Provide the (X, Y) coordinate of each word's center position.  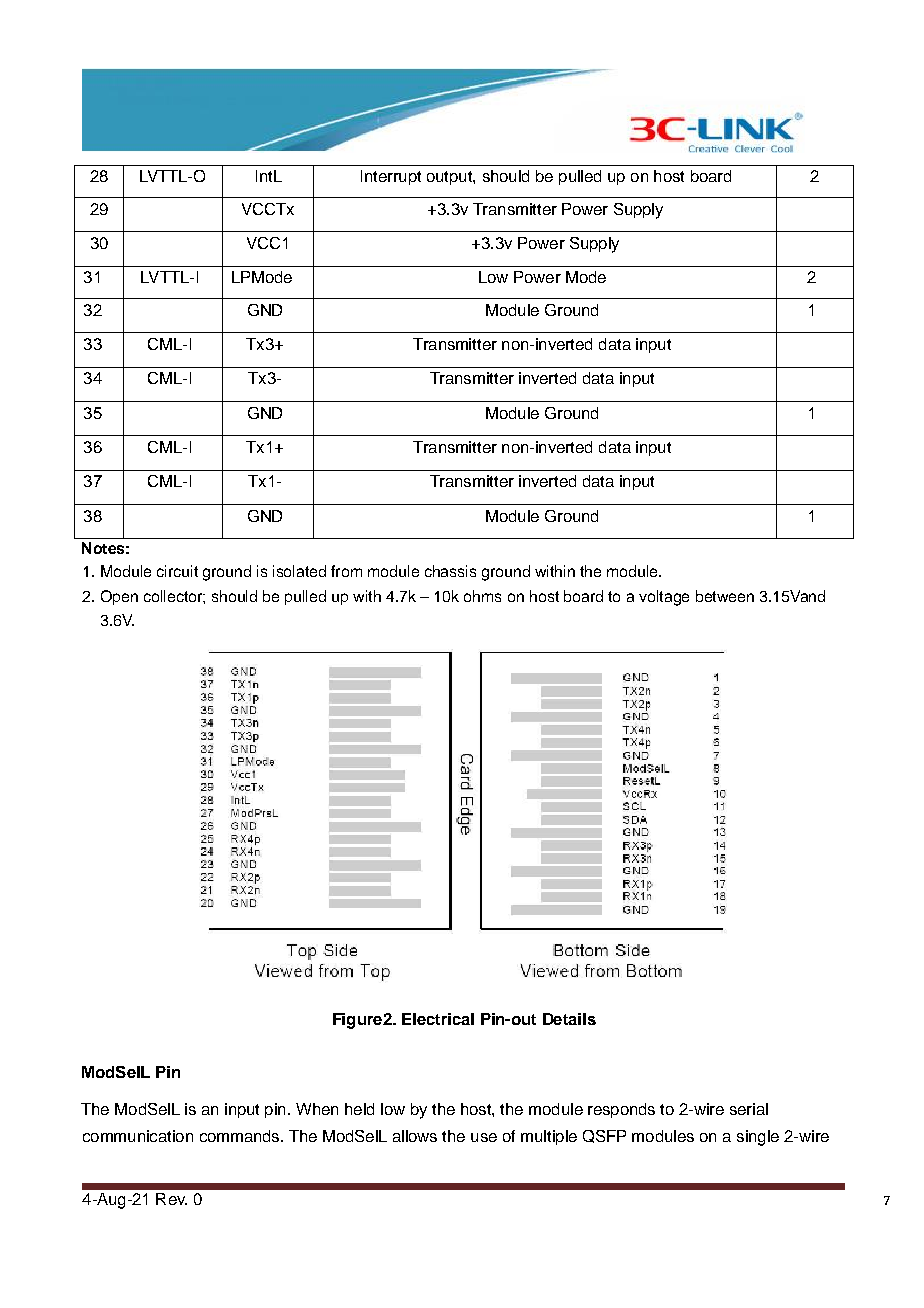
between (725, 596)
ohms (482, 596)
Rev (171, 1199)
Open (119, 597)
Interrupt (391, 177)
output (450, 178)
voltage (664, 598)
